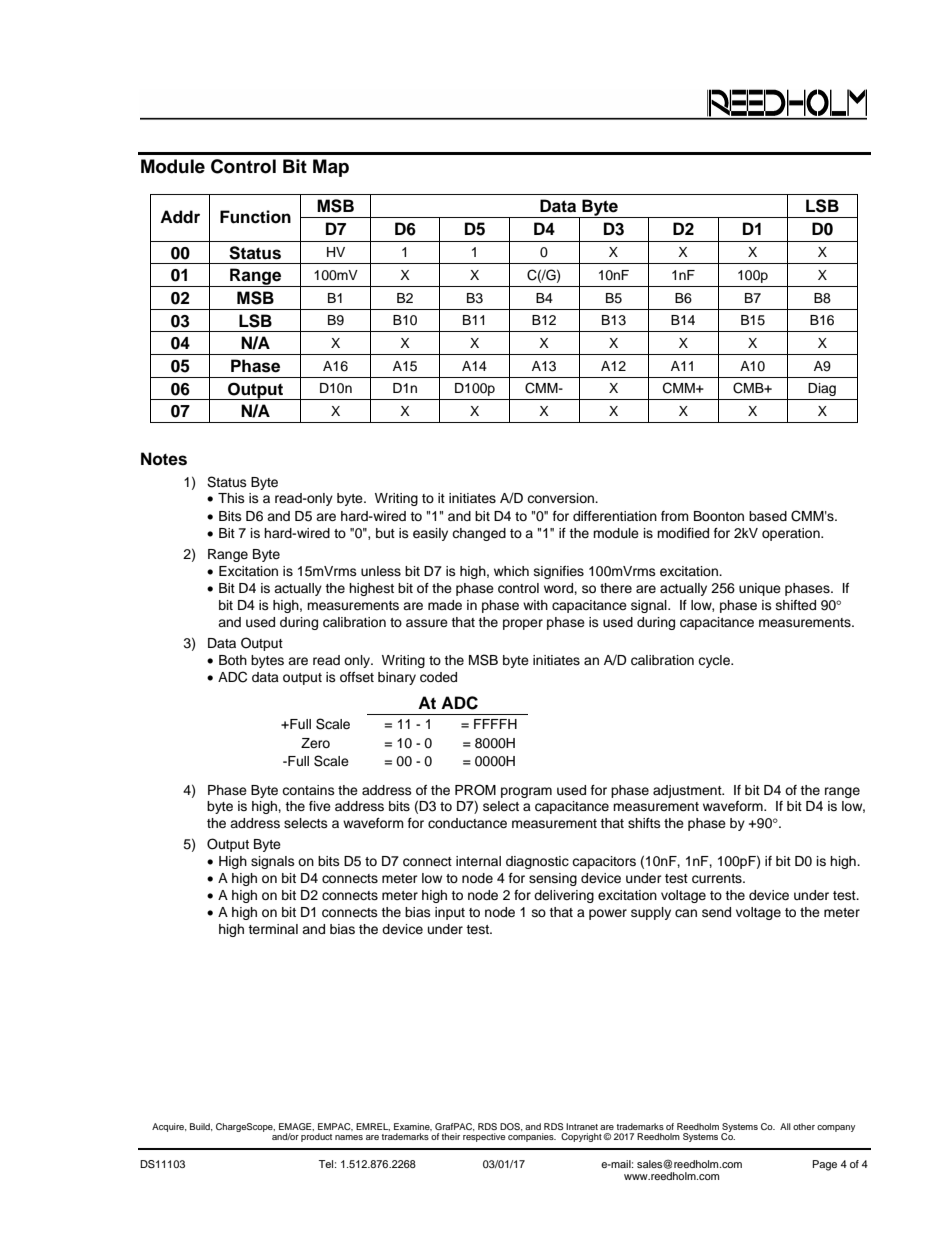  What do you see at coordinates (749, 388) in the page?
I see `CMB` at bounding box center [749, 388].
